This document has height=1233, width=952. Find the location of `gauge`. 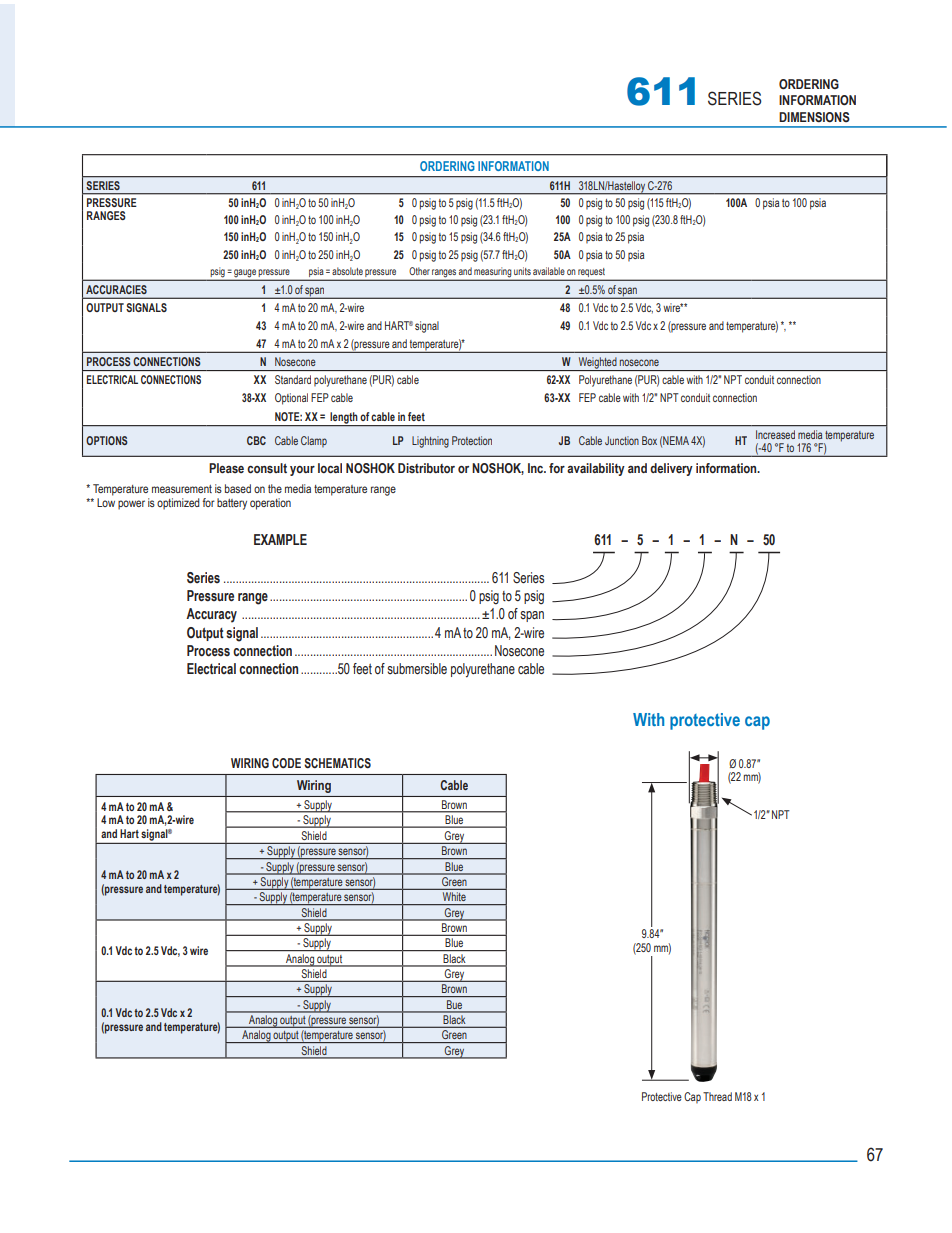

gauge is located at coordinates (245, 274).
